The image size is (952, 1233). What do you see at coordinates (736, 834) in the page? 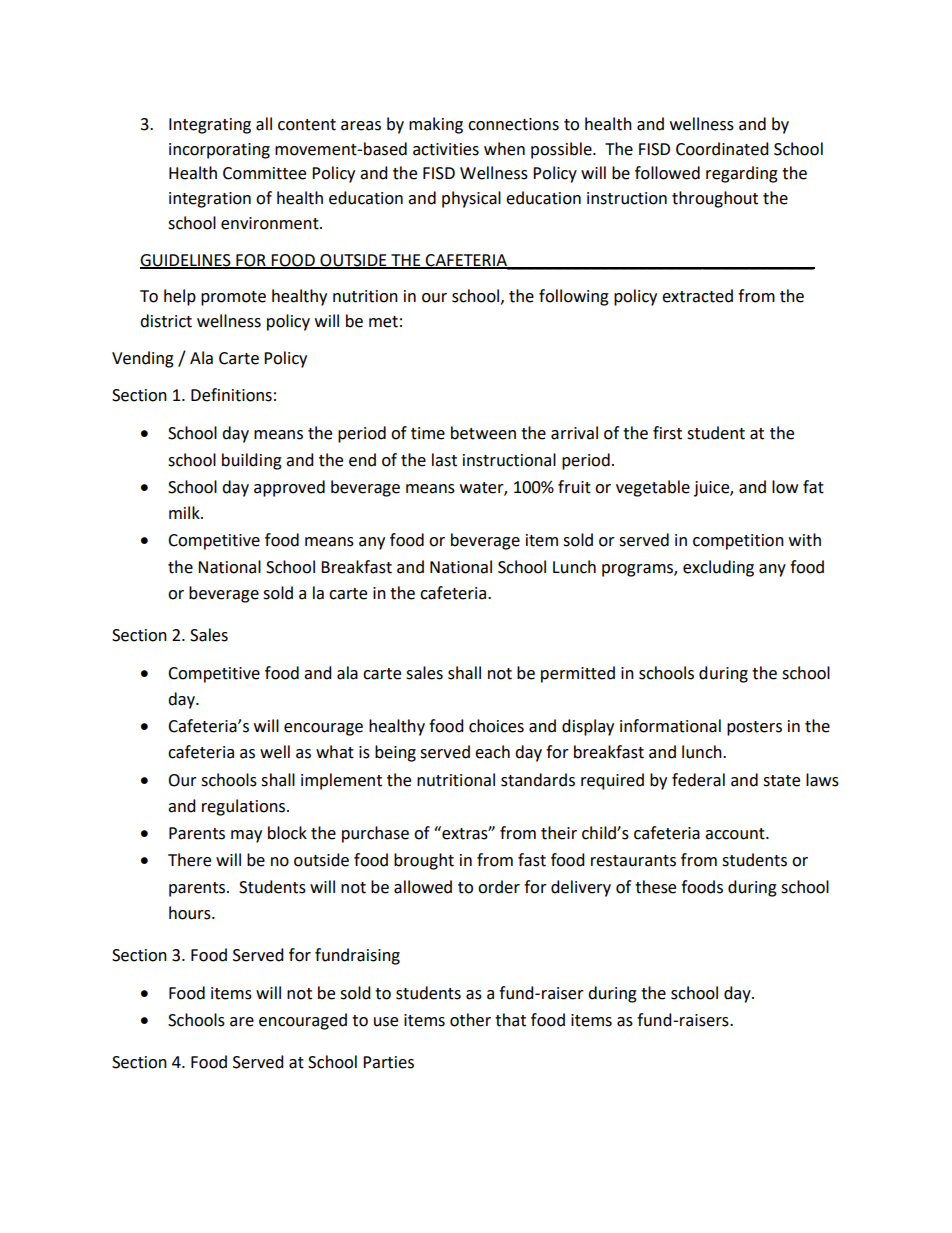
I see `account` at bounding box center [736, 834].
